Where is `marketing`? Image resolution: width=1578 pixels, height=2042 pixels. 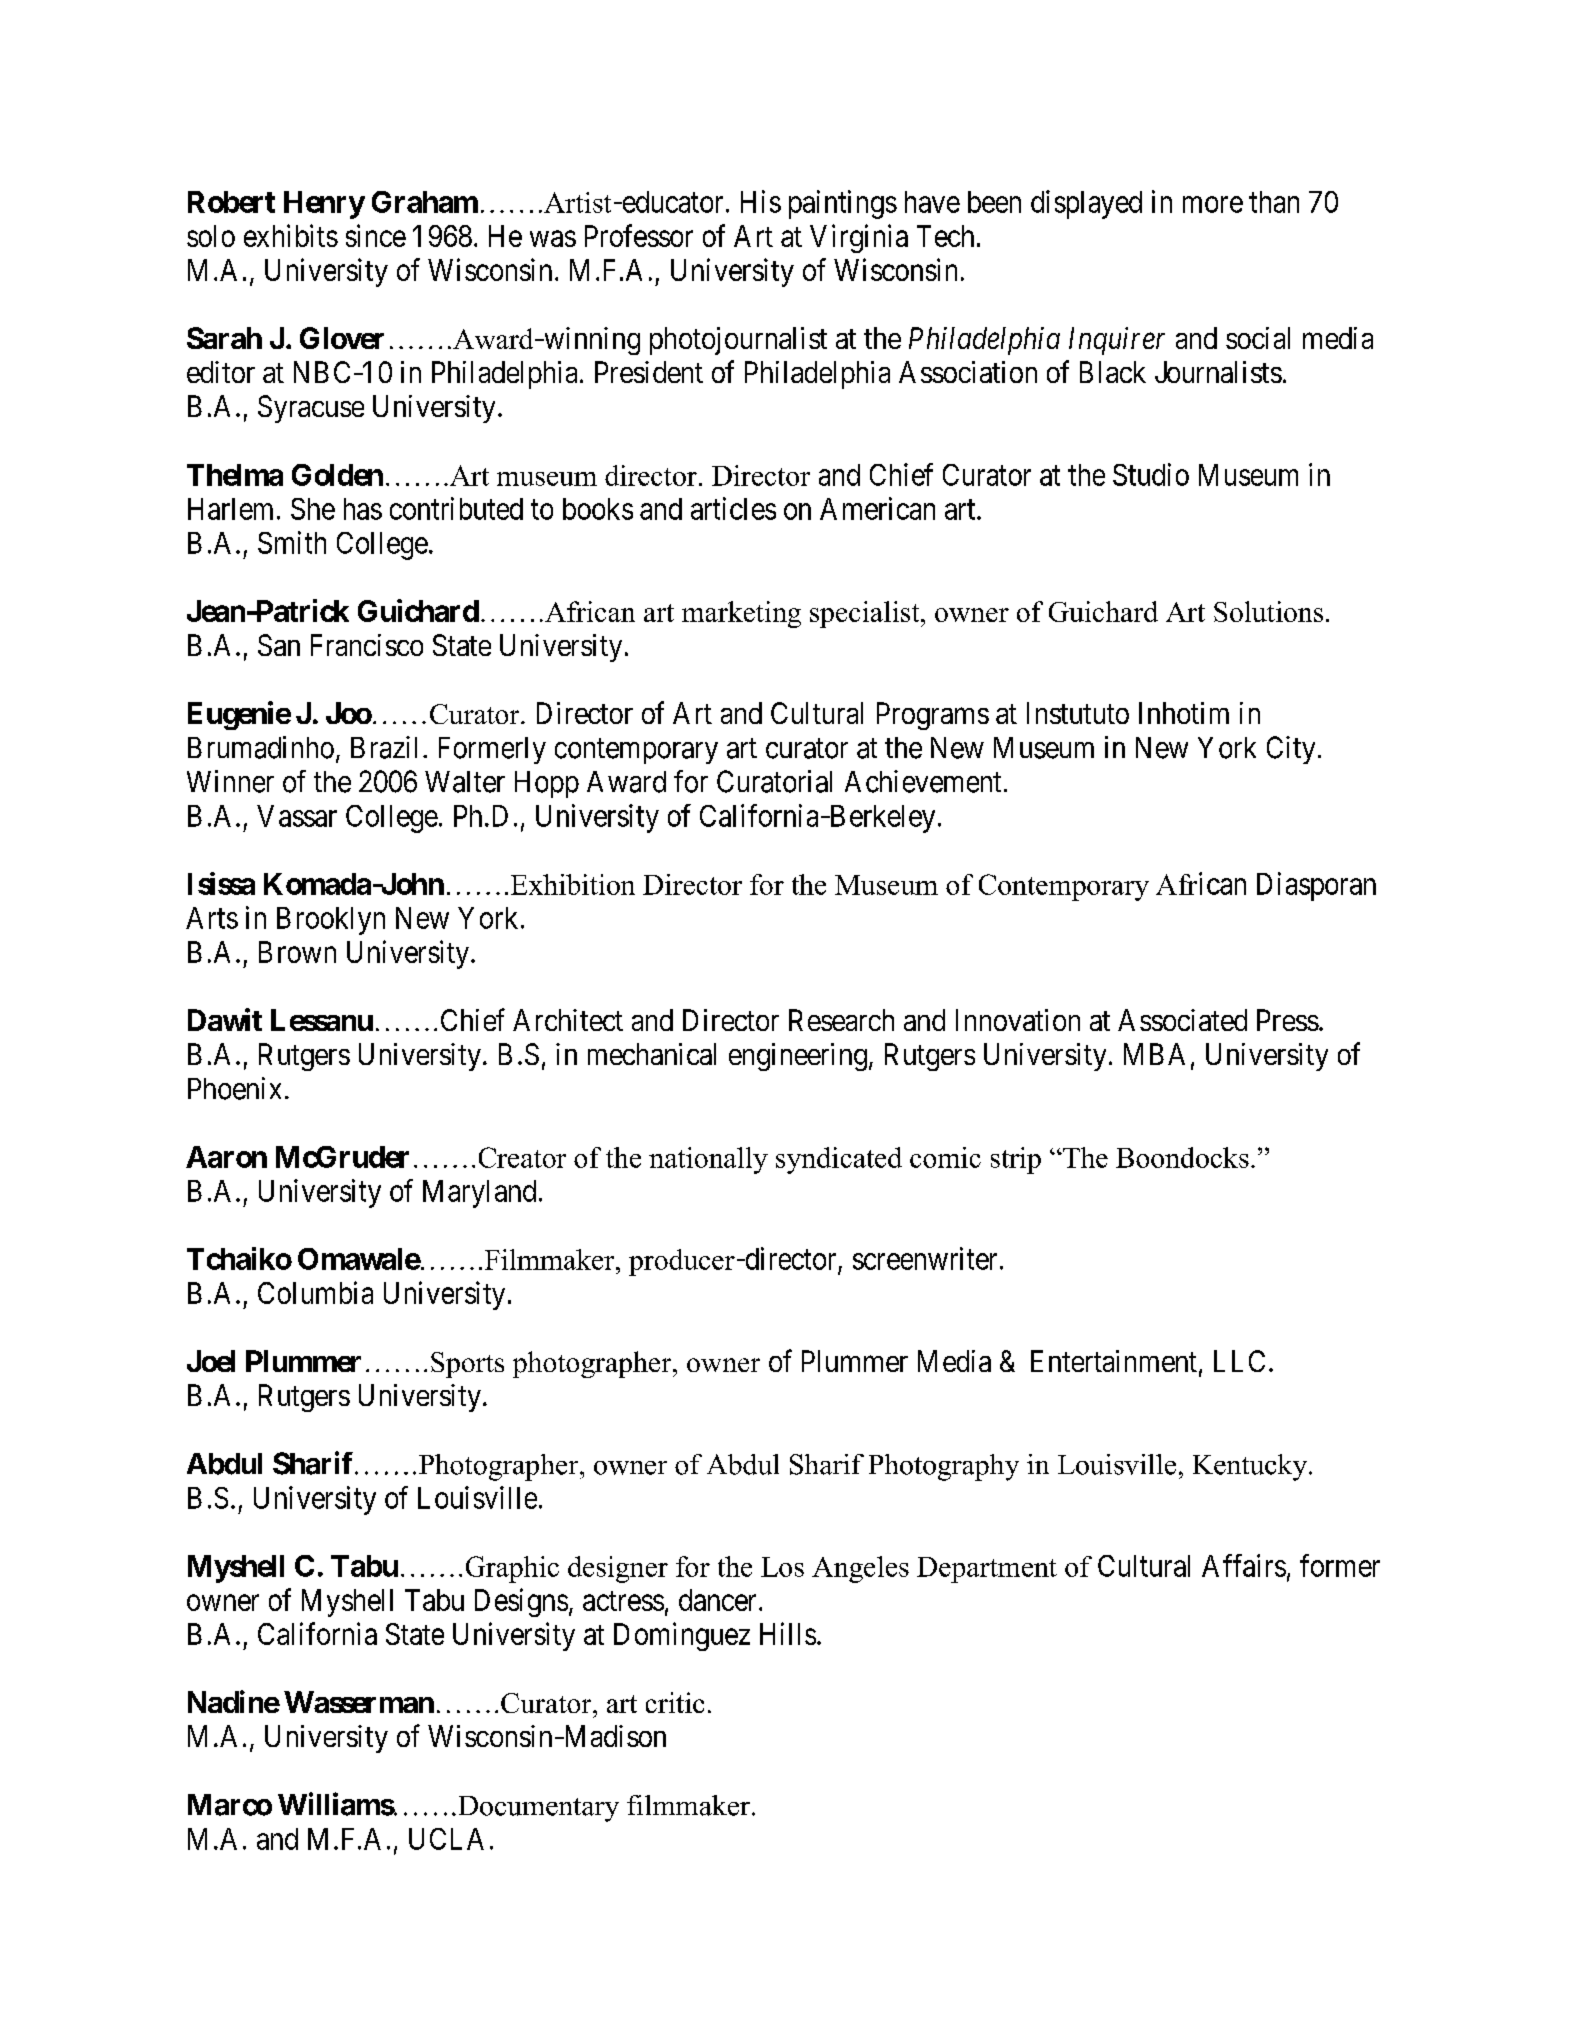
marketing is located at coordinates (741, 614).
